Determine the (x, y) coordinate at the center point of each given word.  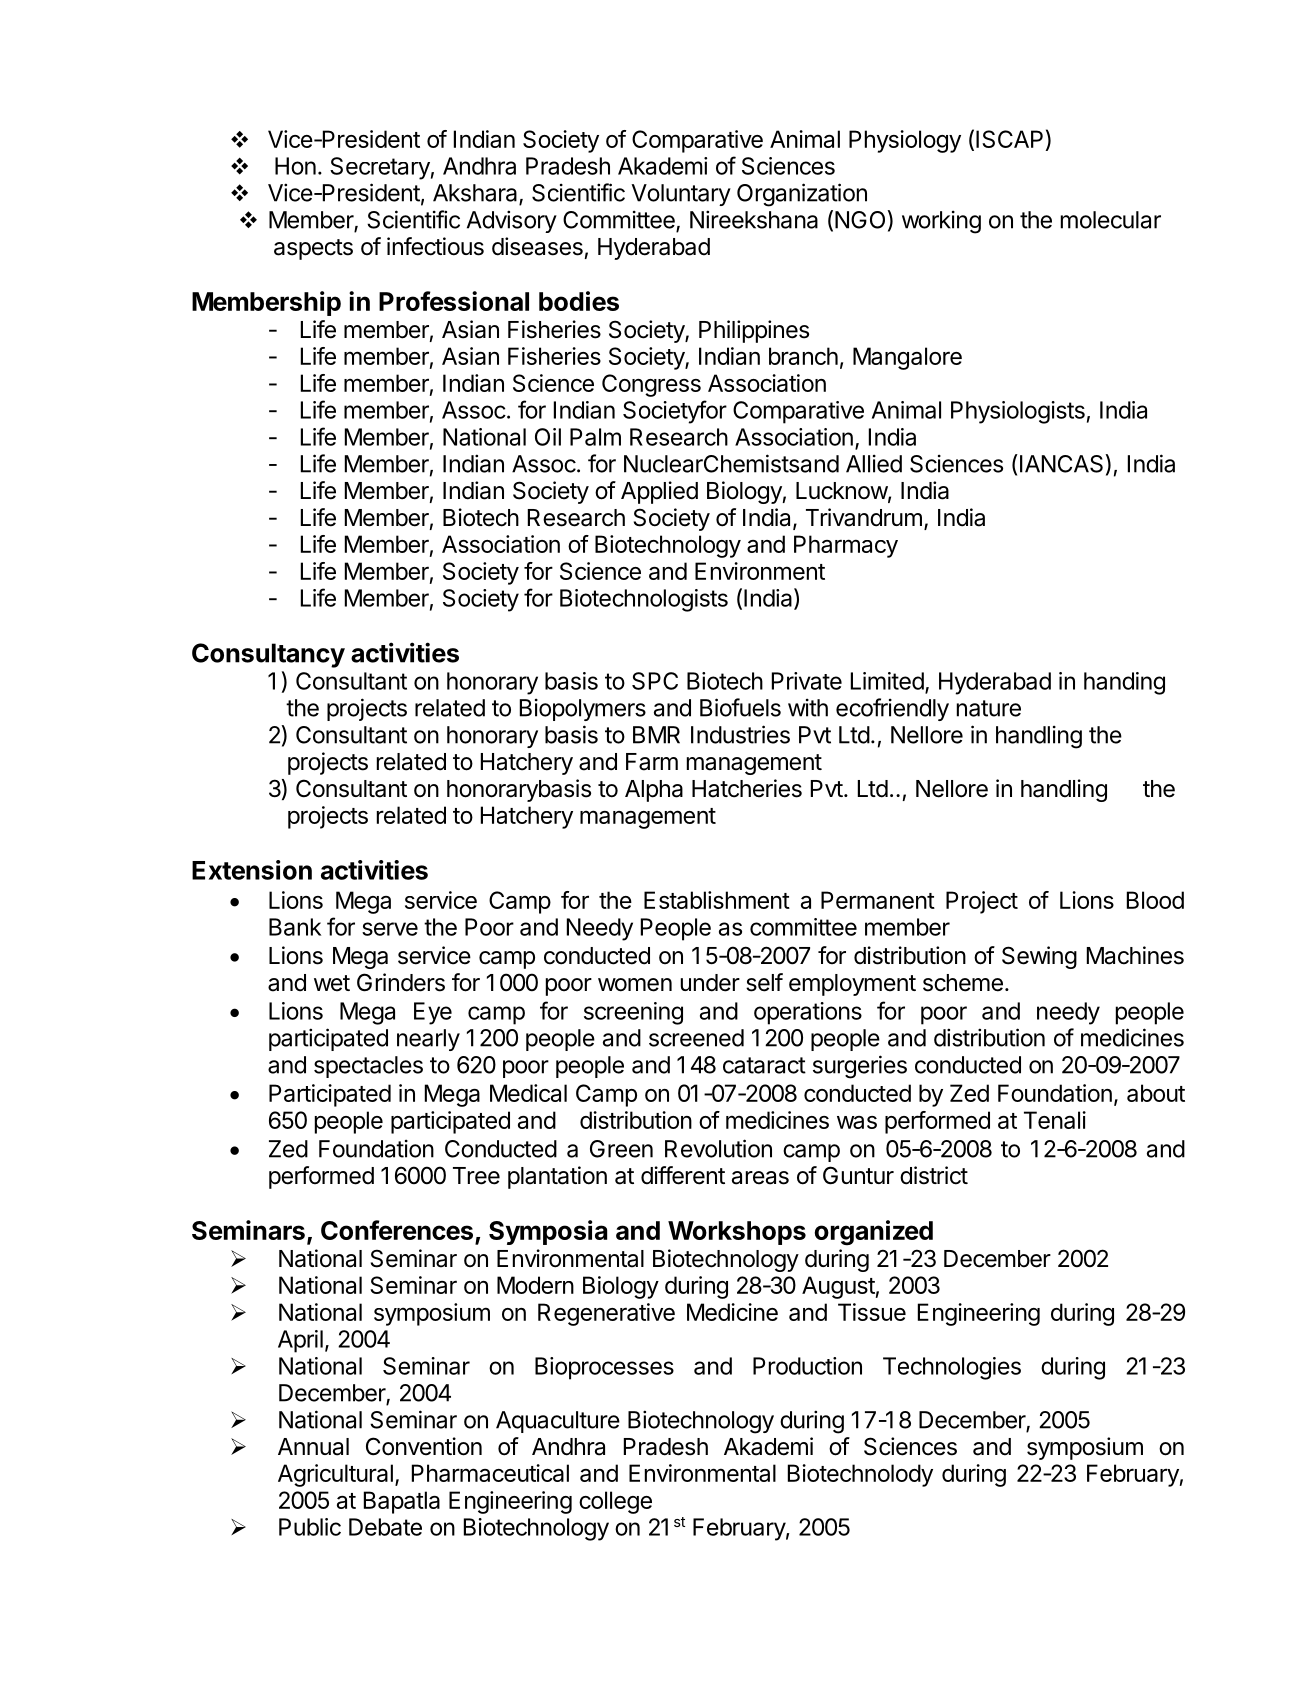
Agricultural (335, 1475)
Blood (1155, 900)
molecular (1111, 220)
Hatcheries (747, 788)
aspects (313, 249)
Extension (252, 870)
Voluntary (681, 195)
